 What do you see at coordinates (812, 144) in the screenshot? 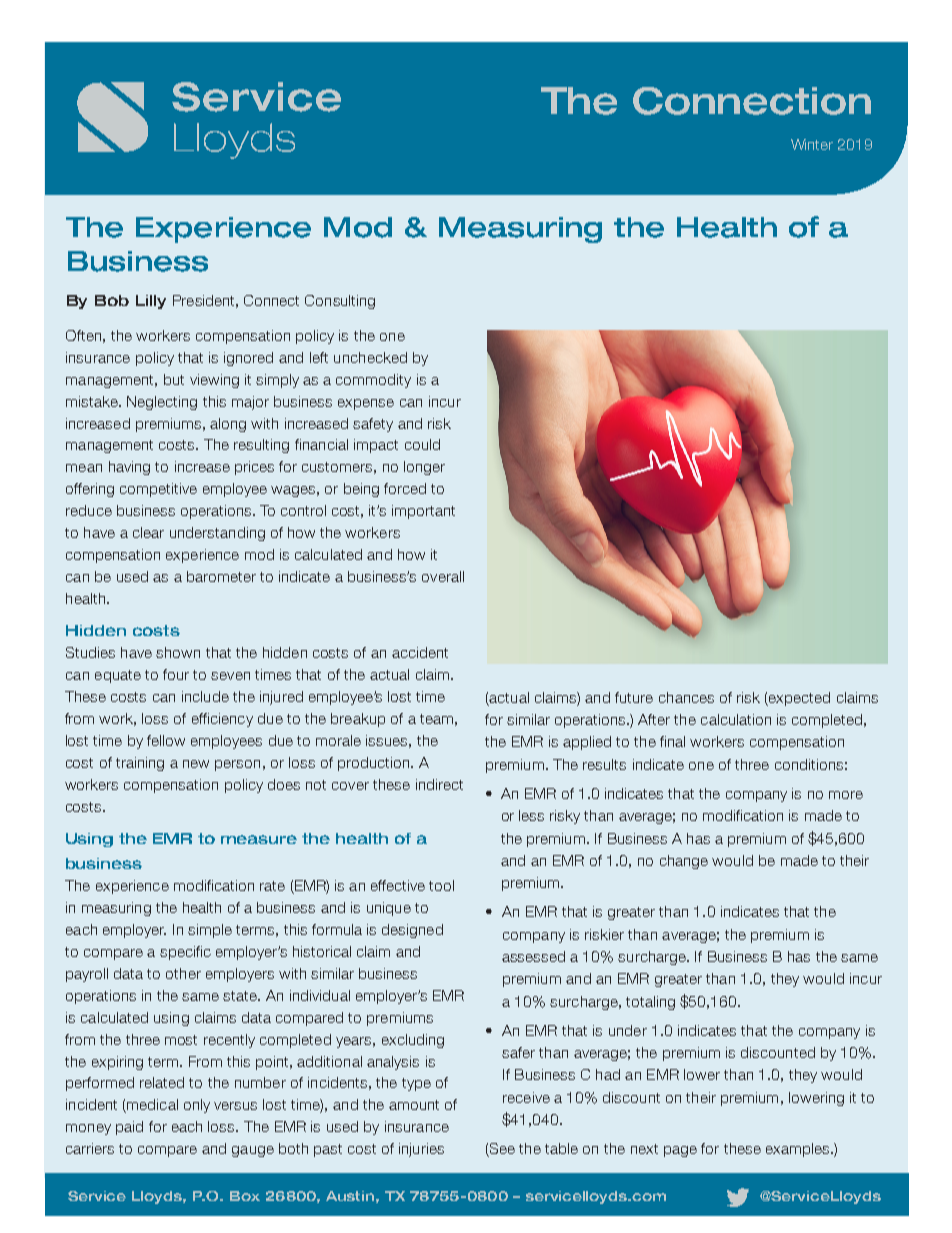
I see `Winter` at bounding box center [812, 144].
